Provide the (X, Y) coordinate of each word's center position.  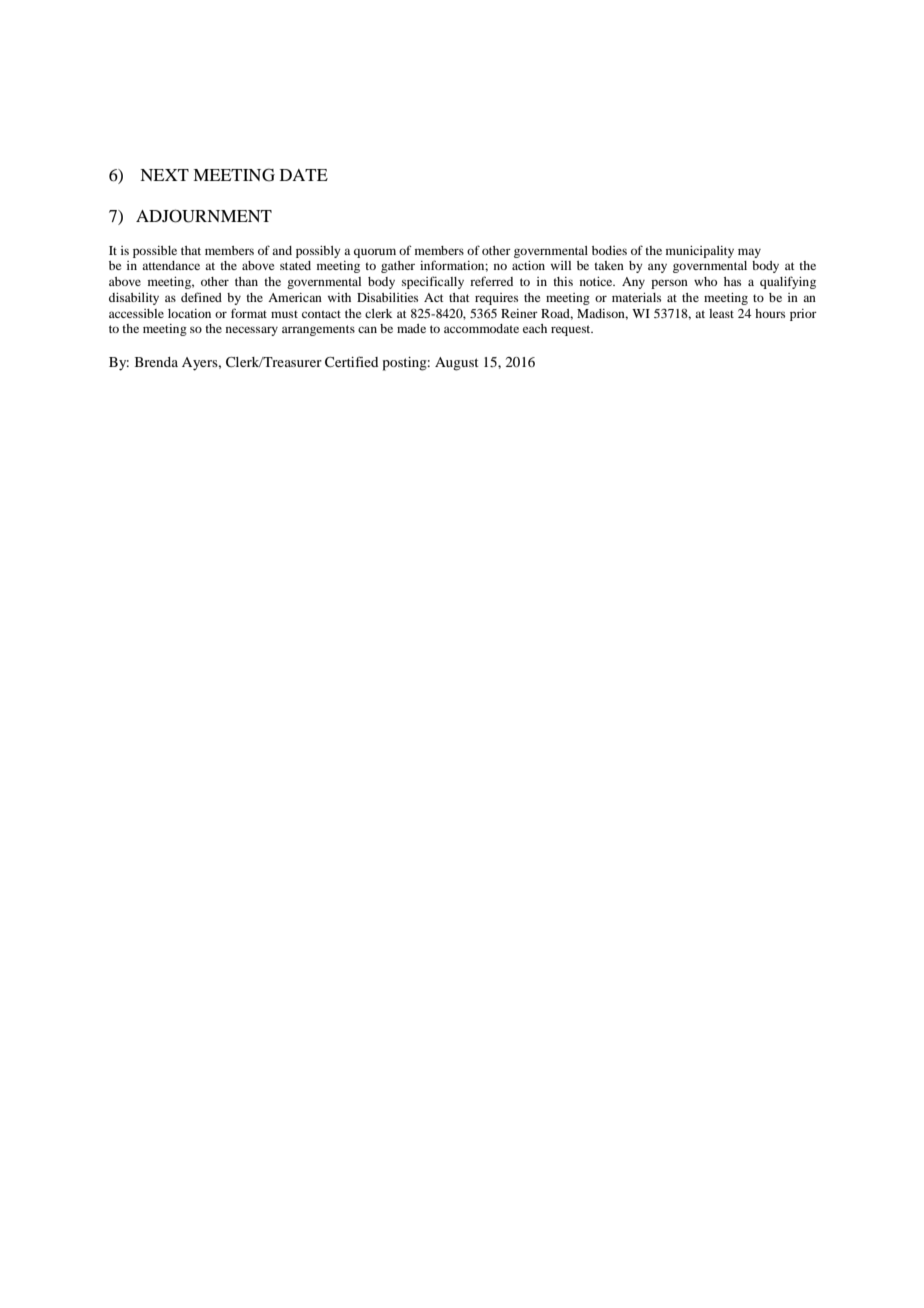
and (282, 250)
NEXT (164, 175)
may (749, 253)
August (457, 364)
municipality (700, 252)
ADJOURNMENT (204, 216)
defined (201, 297)
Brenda (156, 362)
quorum (375, 253)
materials (636, 297)
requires (496, 299)
